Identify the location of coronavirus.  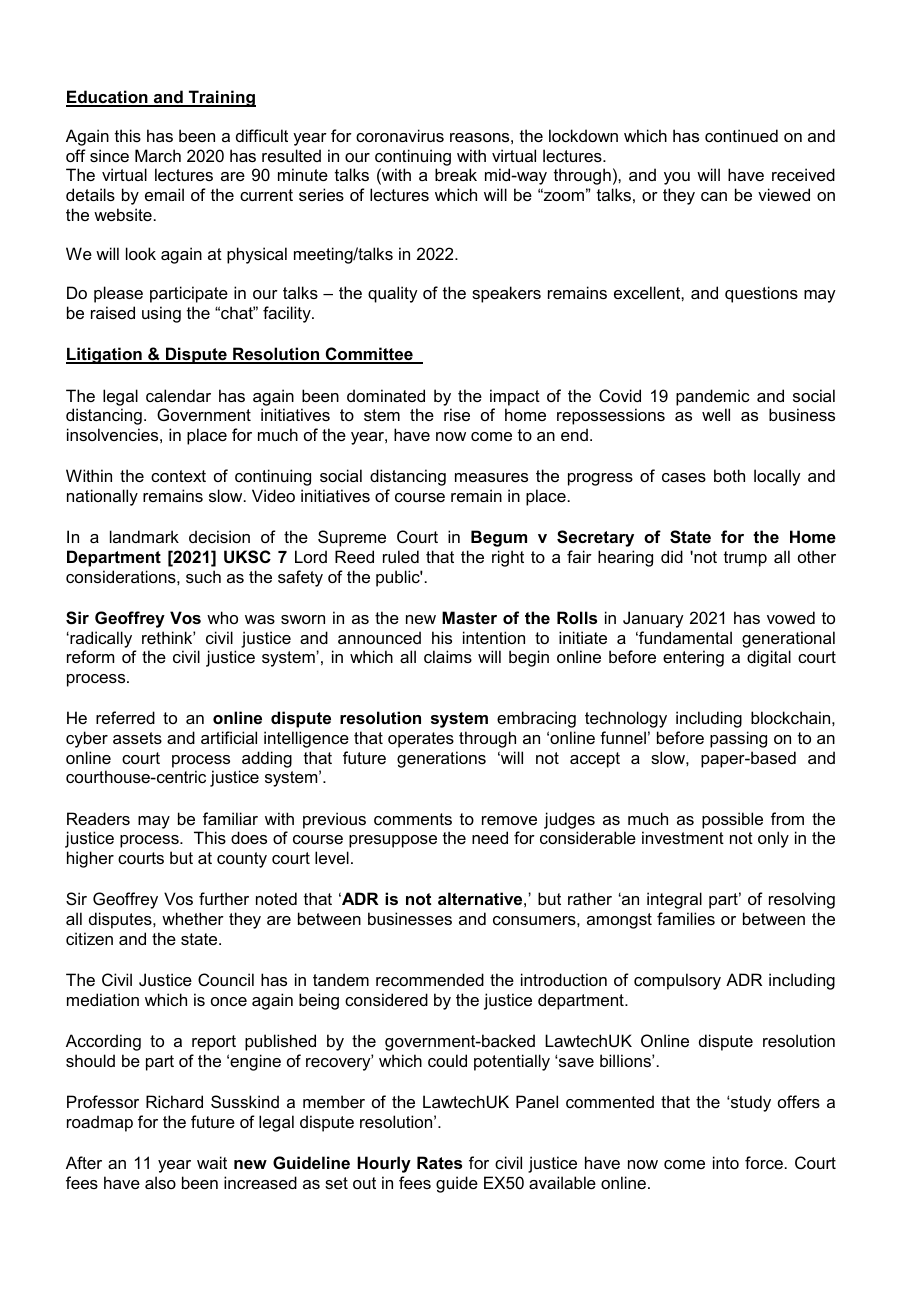
(400, 135).
